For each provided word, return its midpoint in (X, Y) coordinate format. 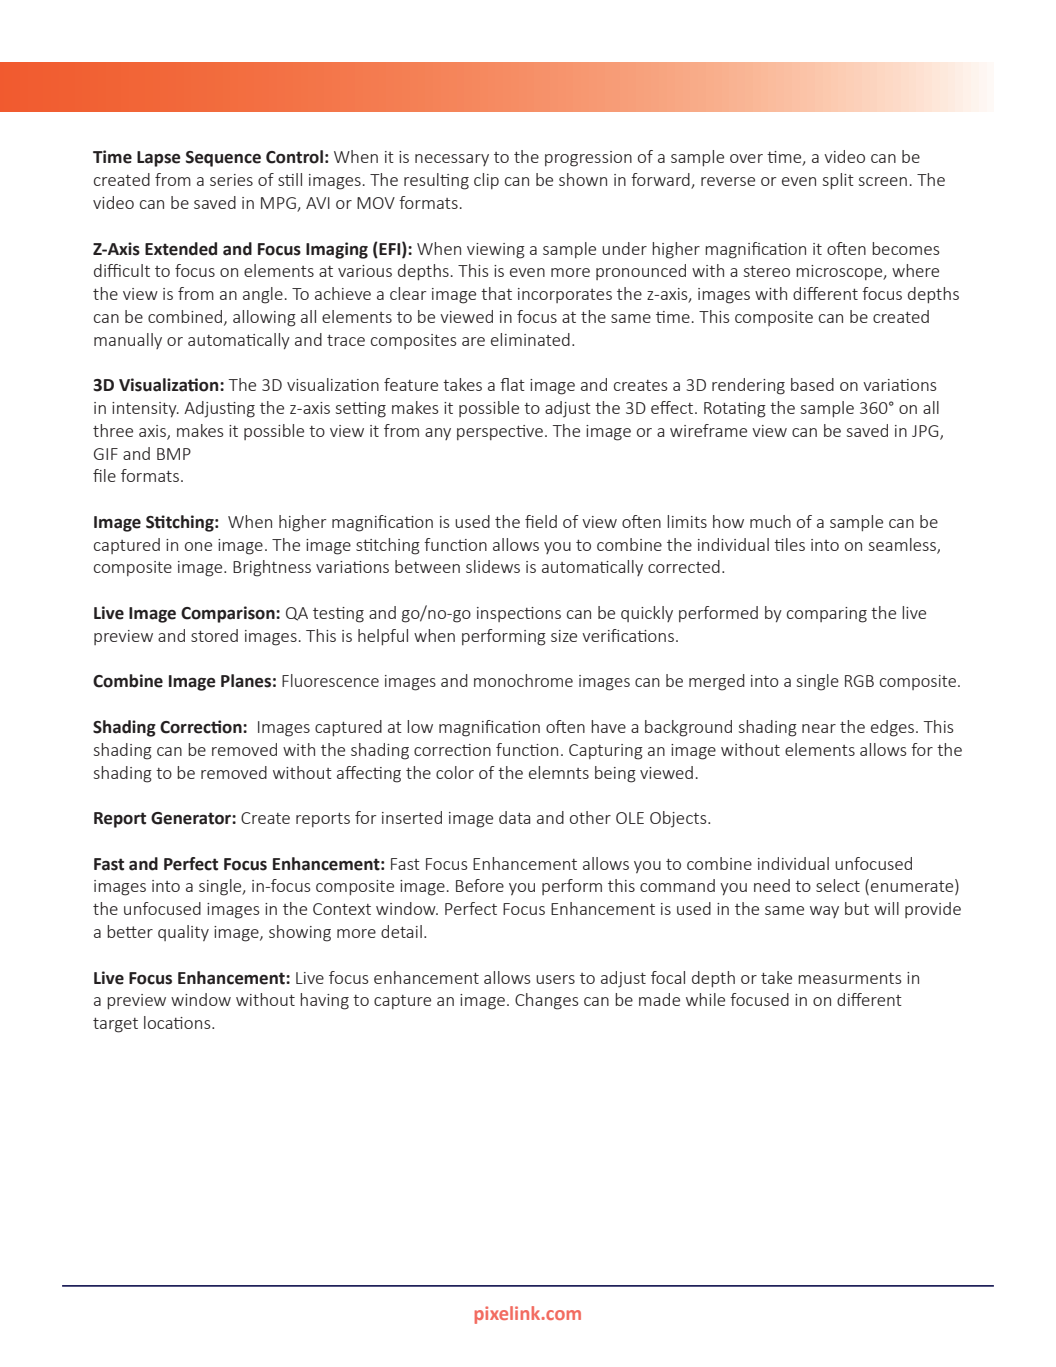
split (838, 181)
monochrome (523, 680)
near (819, 728)
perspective (500, 432)
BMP (174, 454)
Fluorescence (330, 680)
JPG (926, 432)
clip (486, 181)
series (231, 180)
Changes (547, 1001)
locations (178, 1022)
